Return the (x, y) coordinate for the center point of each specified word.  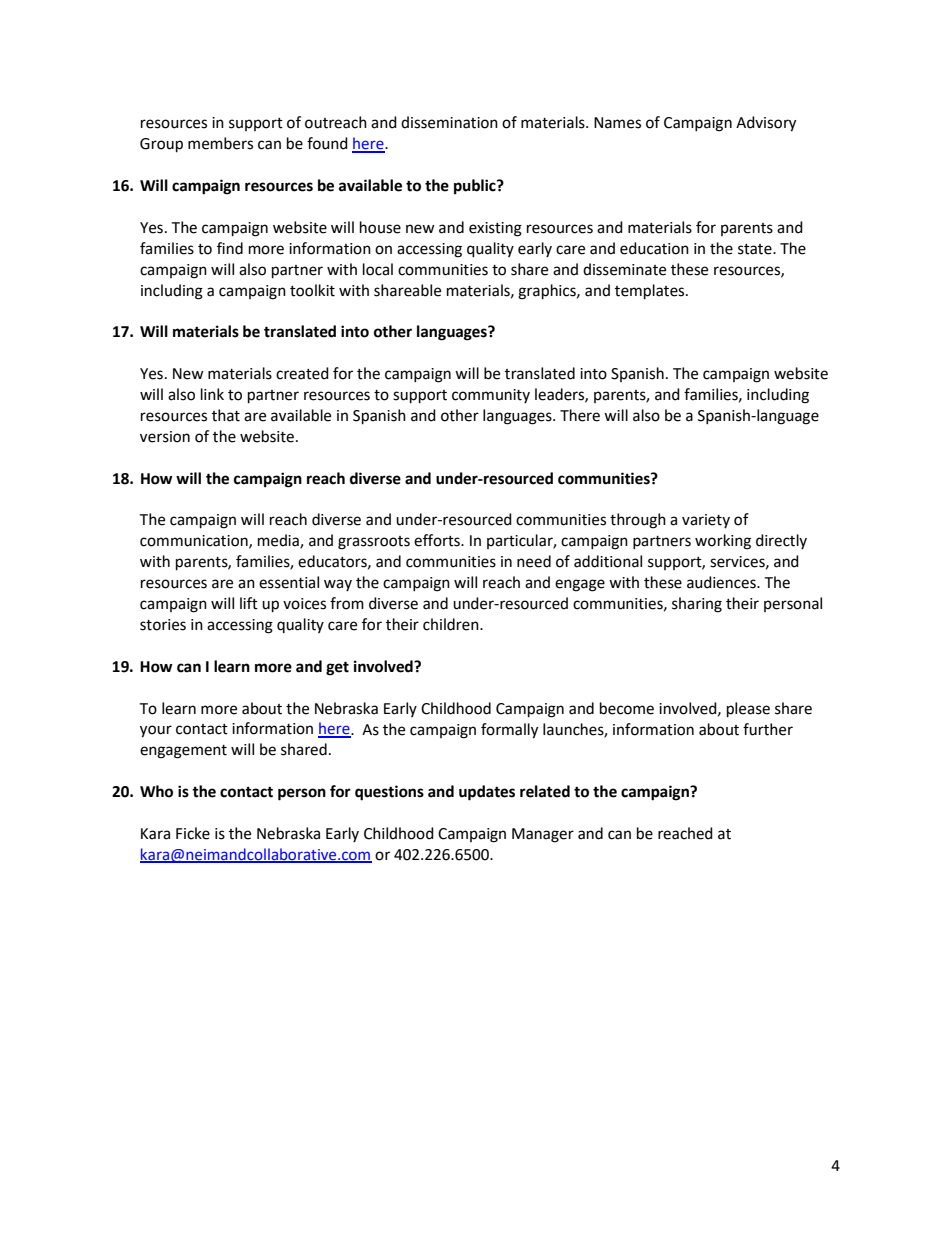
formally (509, 731)
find (230, 248)
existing (495, 229)
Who (156, 791)
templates (651, 292)
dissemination (449, 122)
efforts (438, 540)
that (226, 415)
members (220, 143)
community (491, 396)
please (748, 710)
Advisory (766, 124)
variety (706, 521)
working (723, 542)
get (337, 668)
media (279, 541)
